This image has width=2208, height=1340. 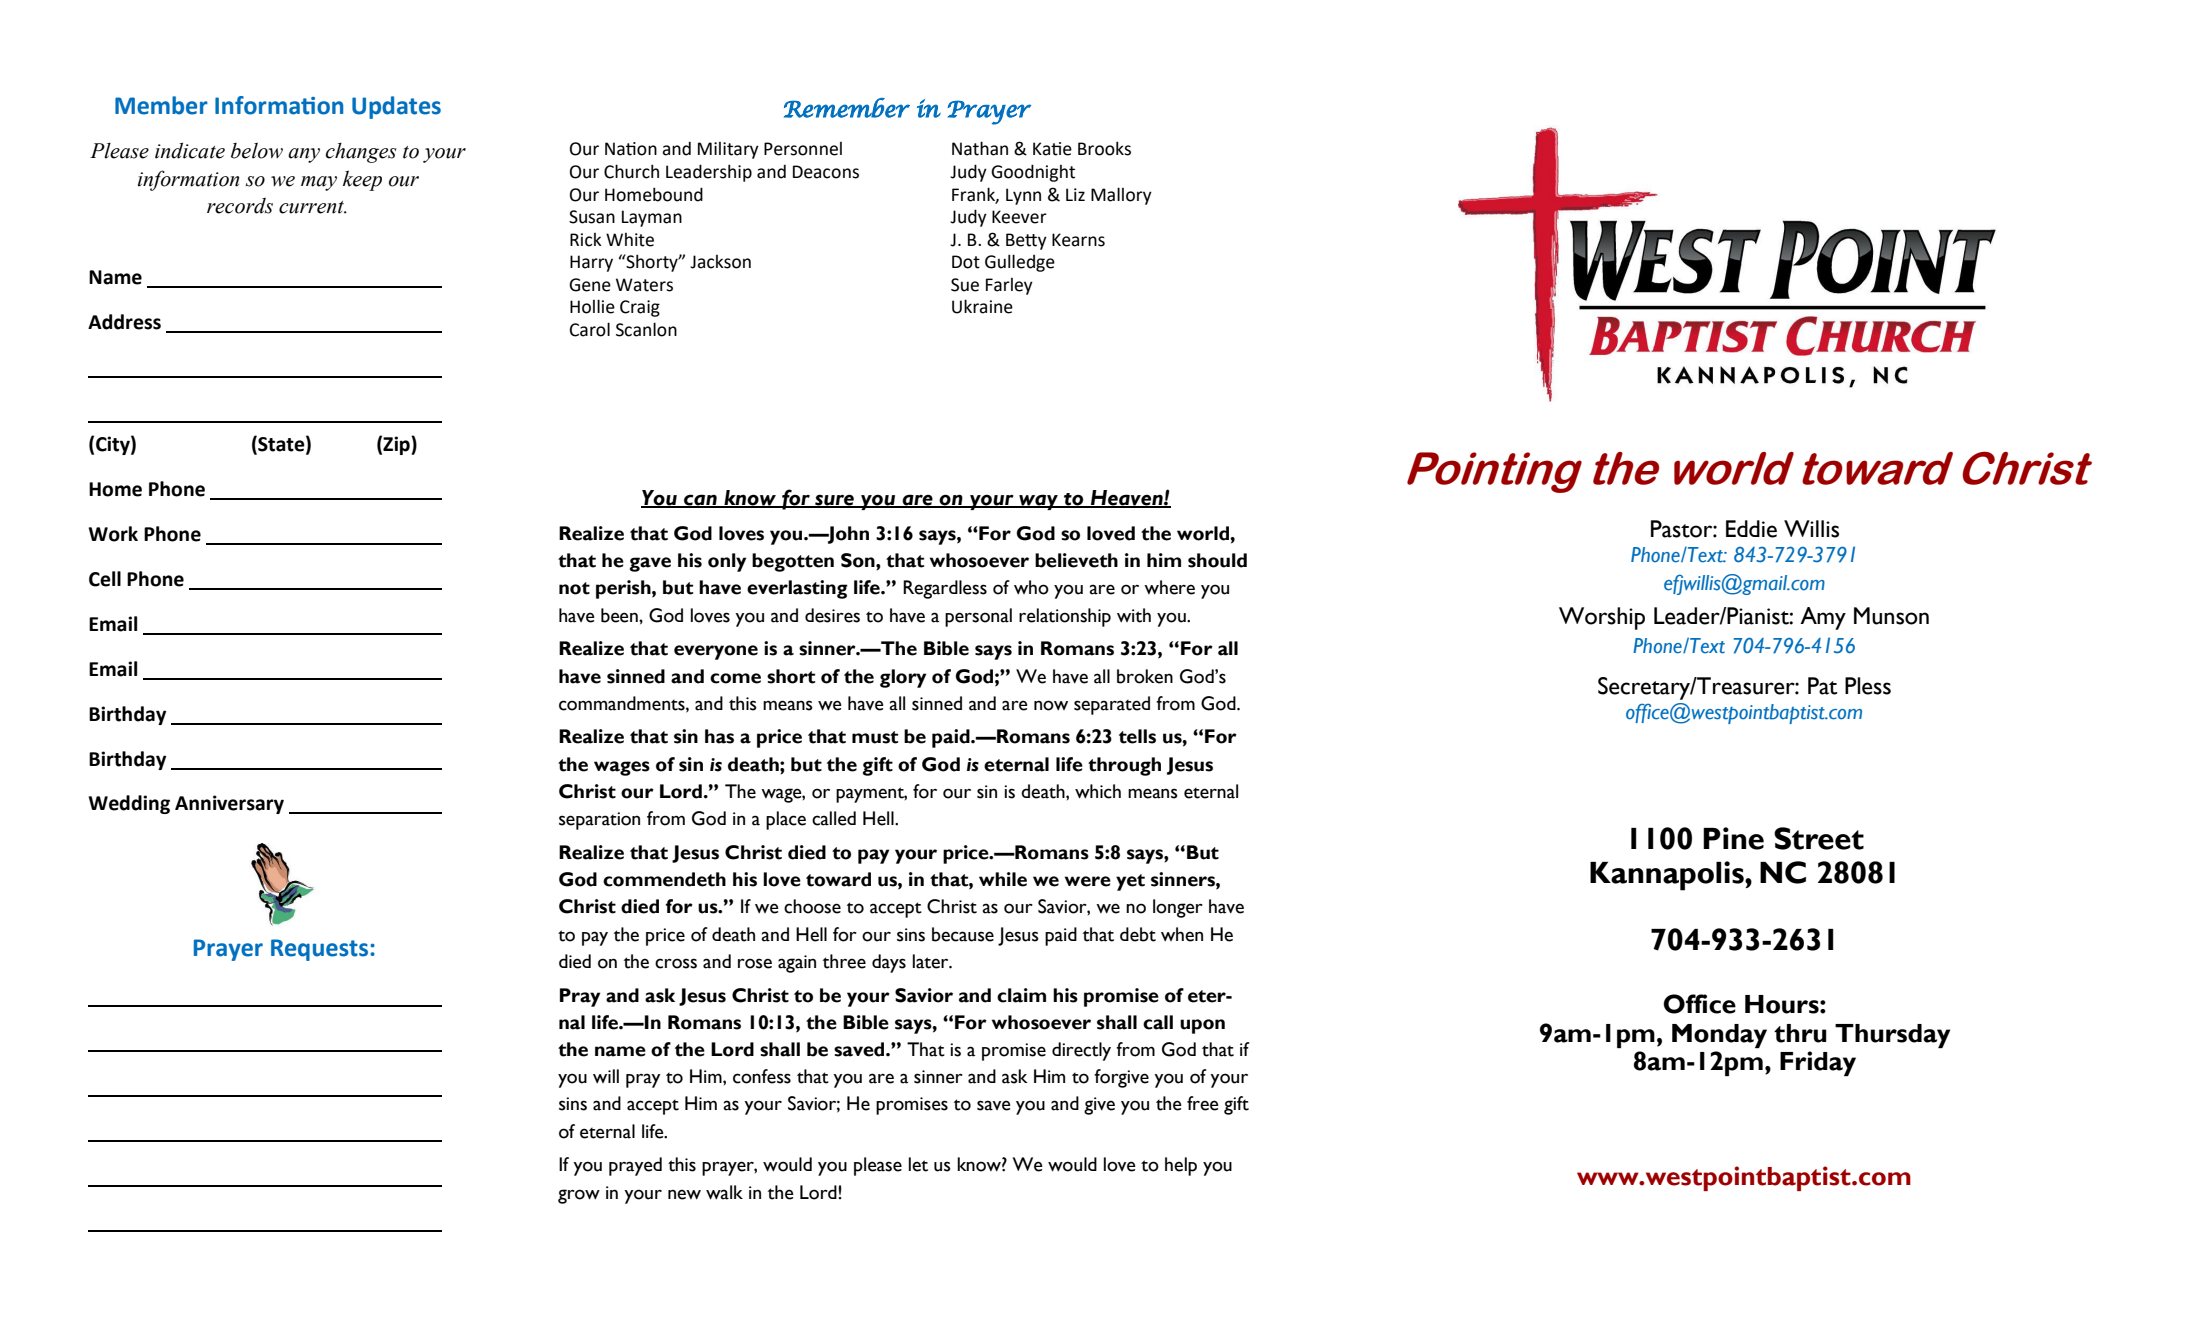 I want to click on Anniversary, so click(x=229, y=804).
